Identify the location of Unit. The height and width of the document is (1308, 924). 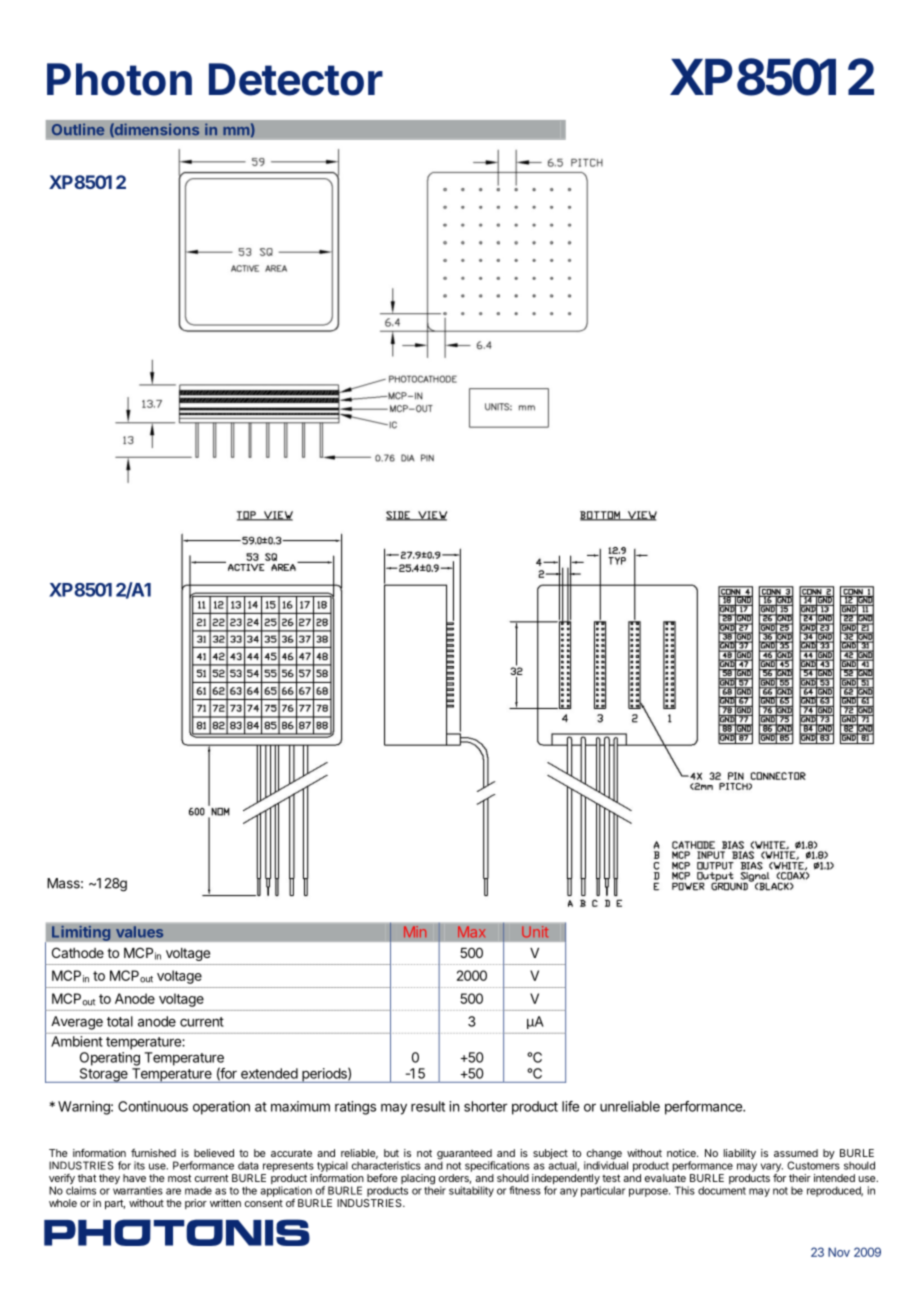
(535, 932).
